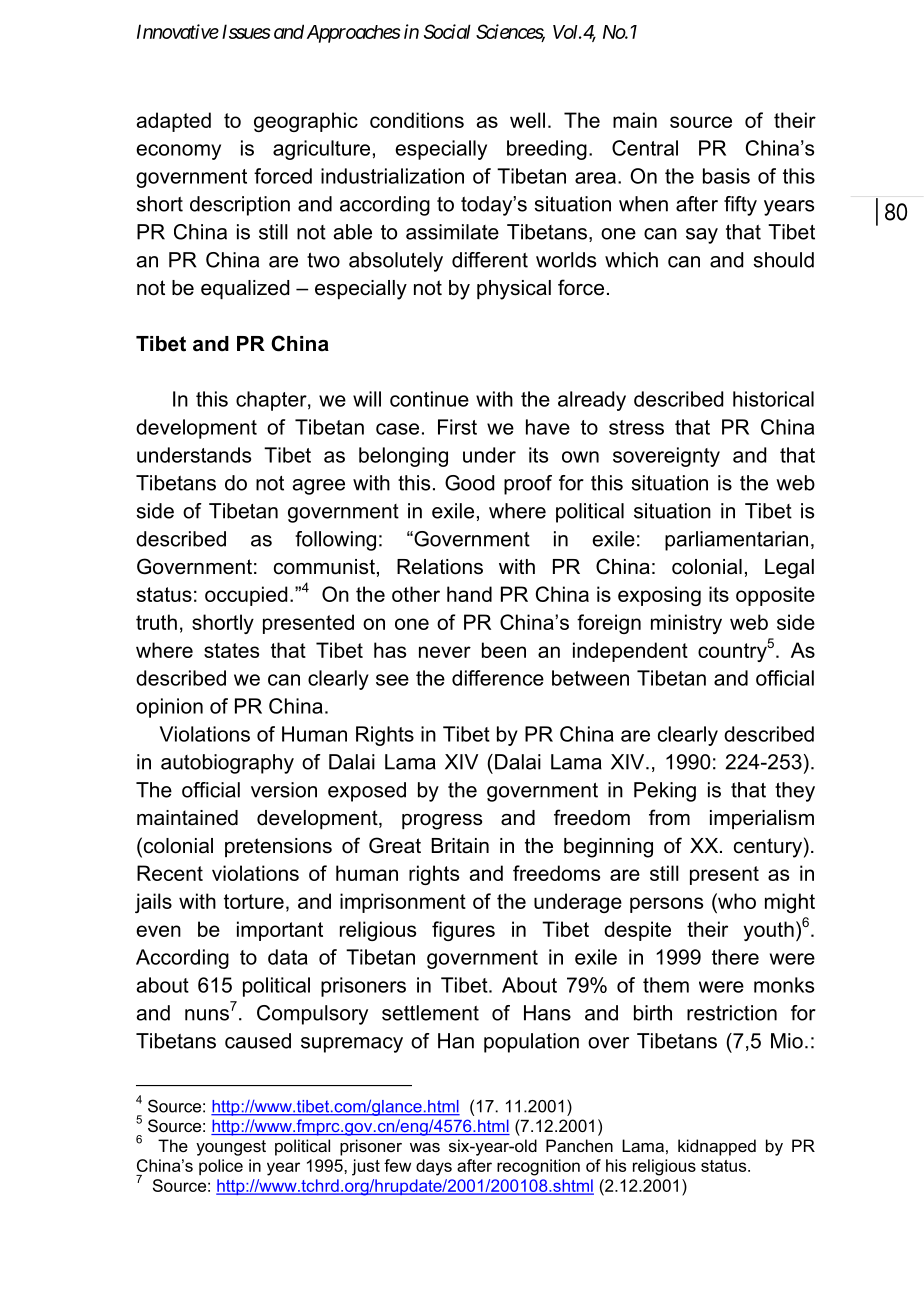 Image resolution: width=924 pixels, height=1304 pixels. What do you see at coordinates (773, 399) in the page?
I see `historical` at bounding box center [773, 399].
